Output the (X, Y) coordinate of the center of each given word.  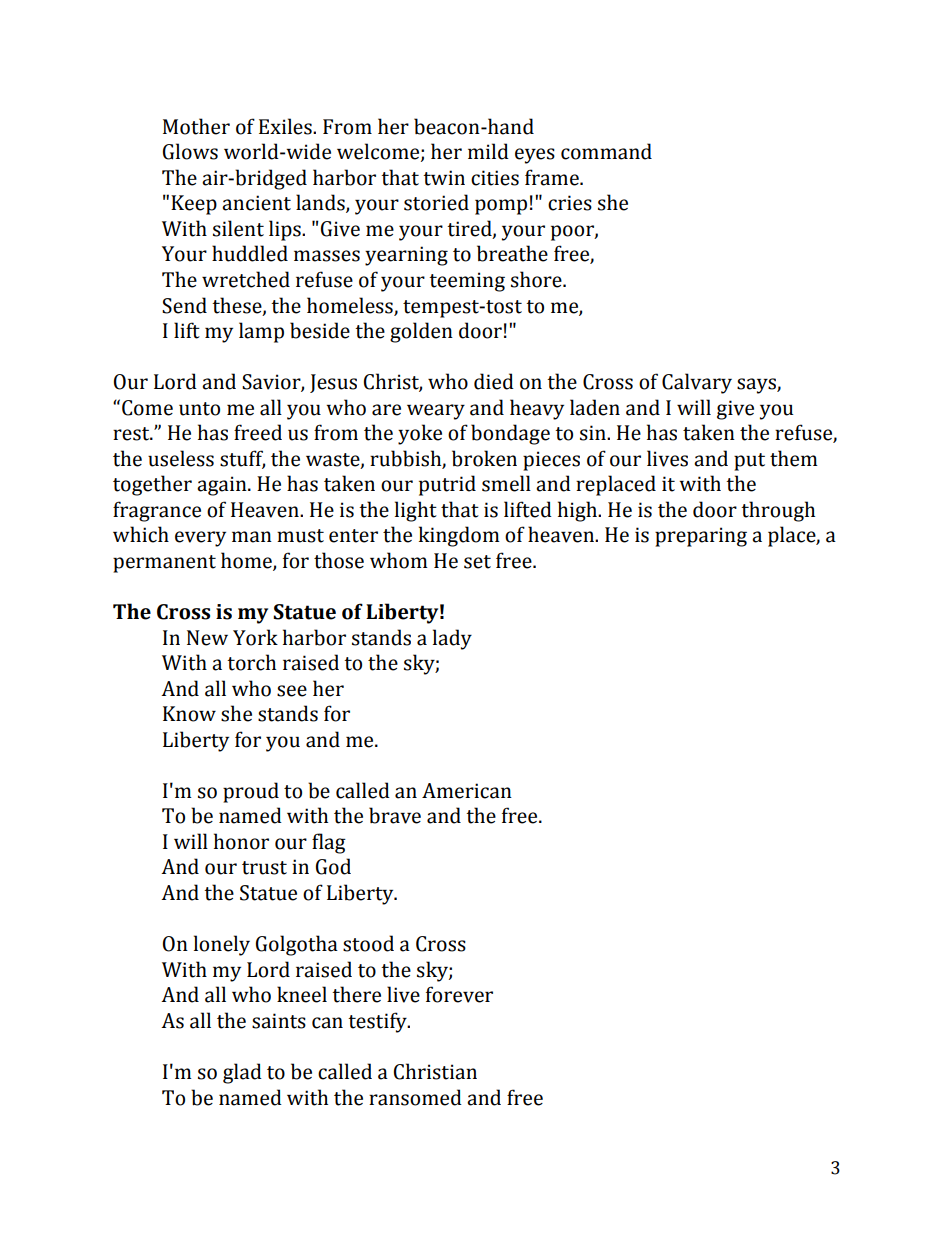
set (477, 562)
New (207, 638)
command (606, 151)
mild (488, 151)
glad (242, 1073)
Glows (190, 151)
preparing (701, 537)
